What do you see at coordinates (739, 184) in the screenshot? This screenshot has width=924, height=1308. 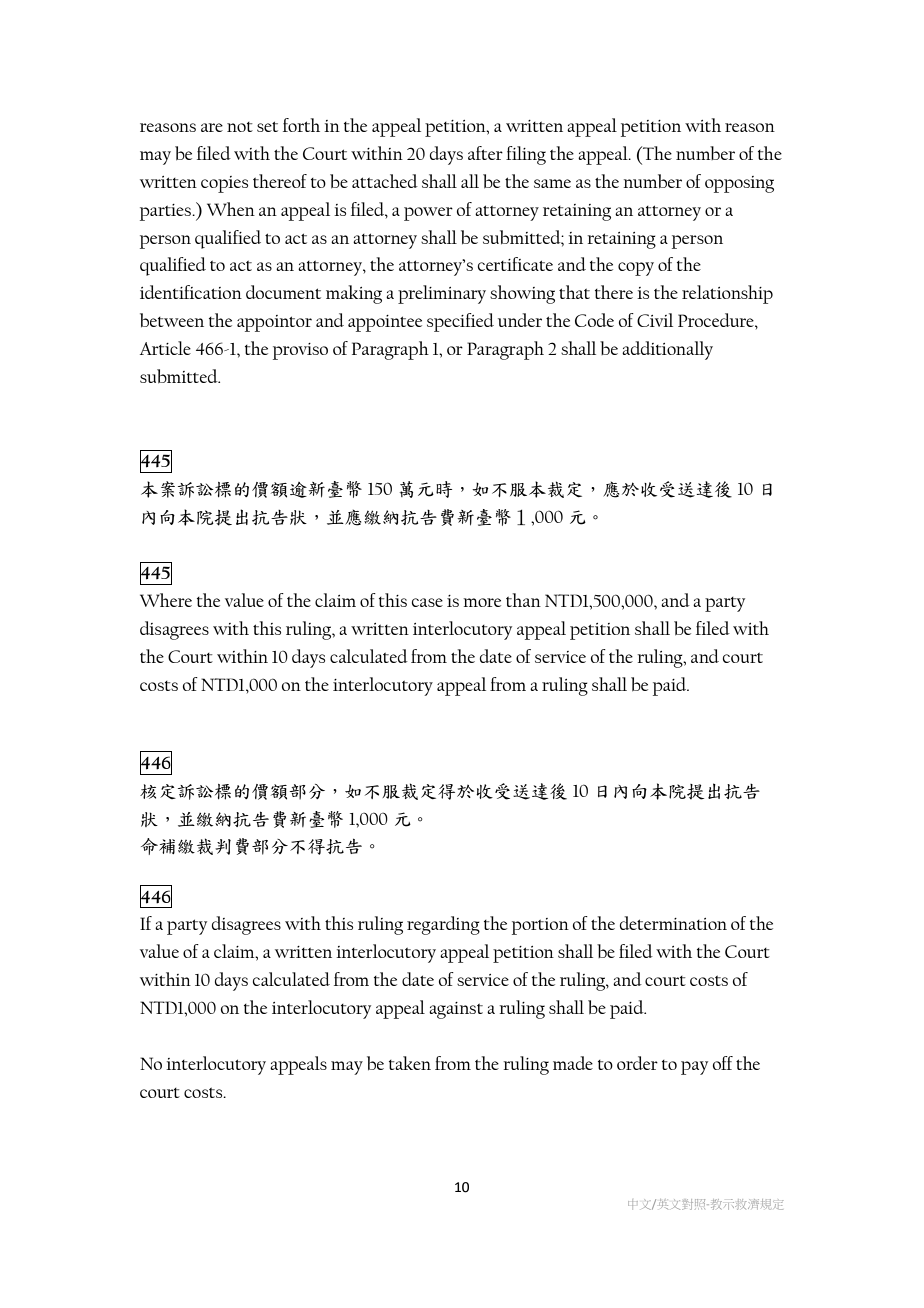 I see `opposing` at bounding box center [739, 184].
